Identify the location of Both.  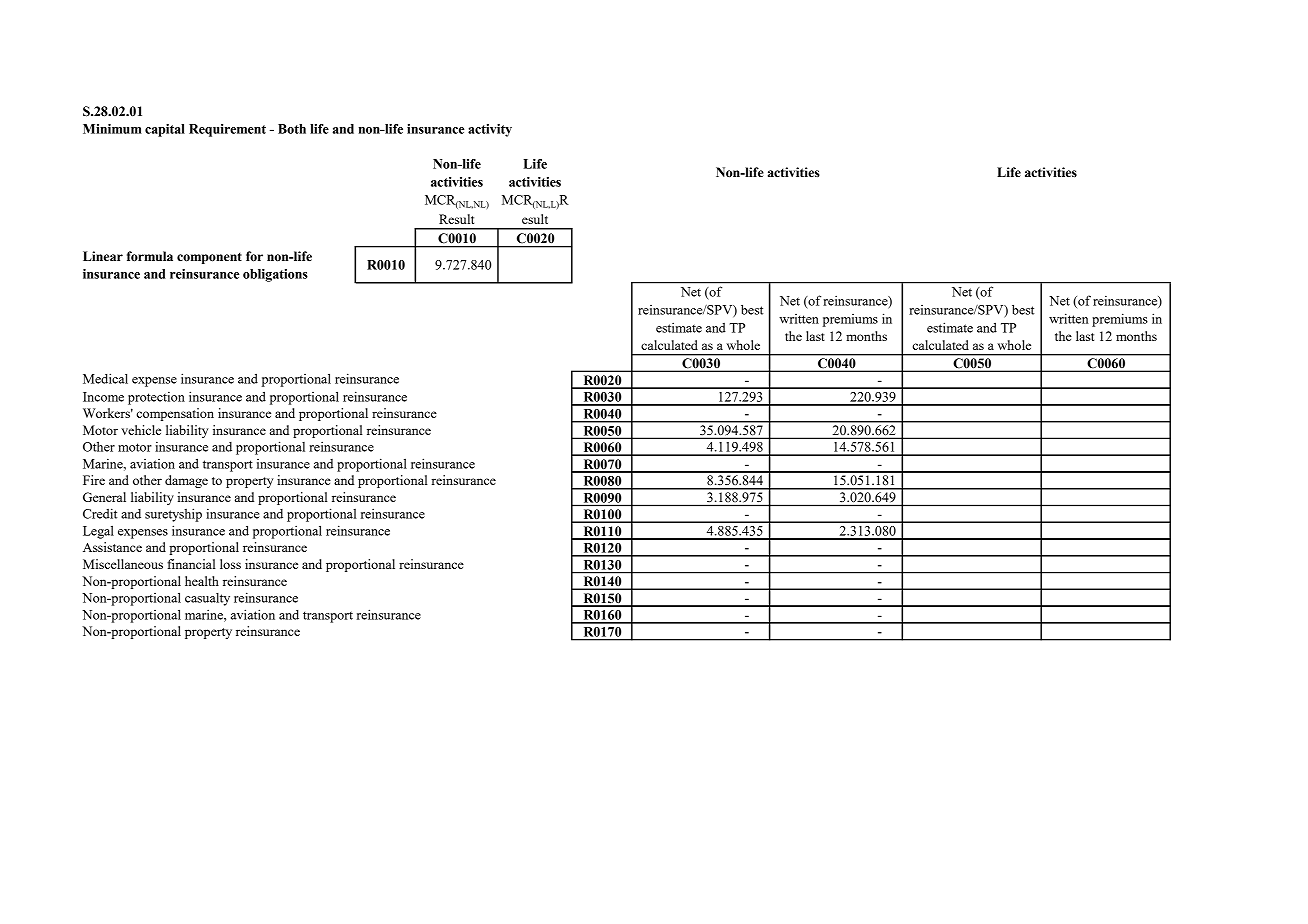
(292, 129).
